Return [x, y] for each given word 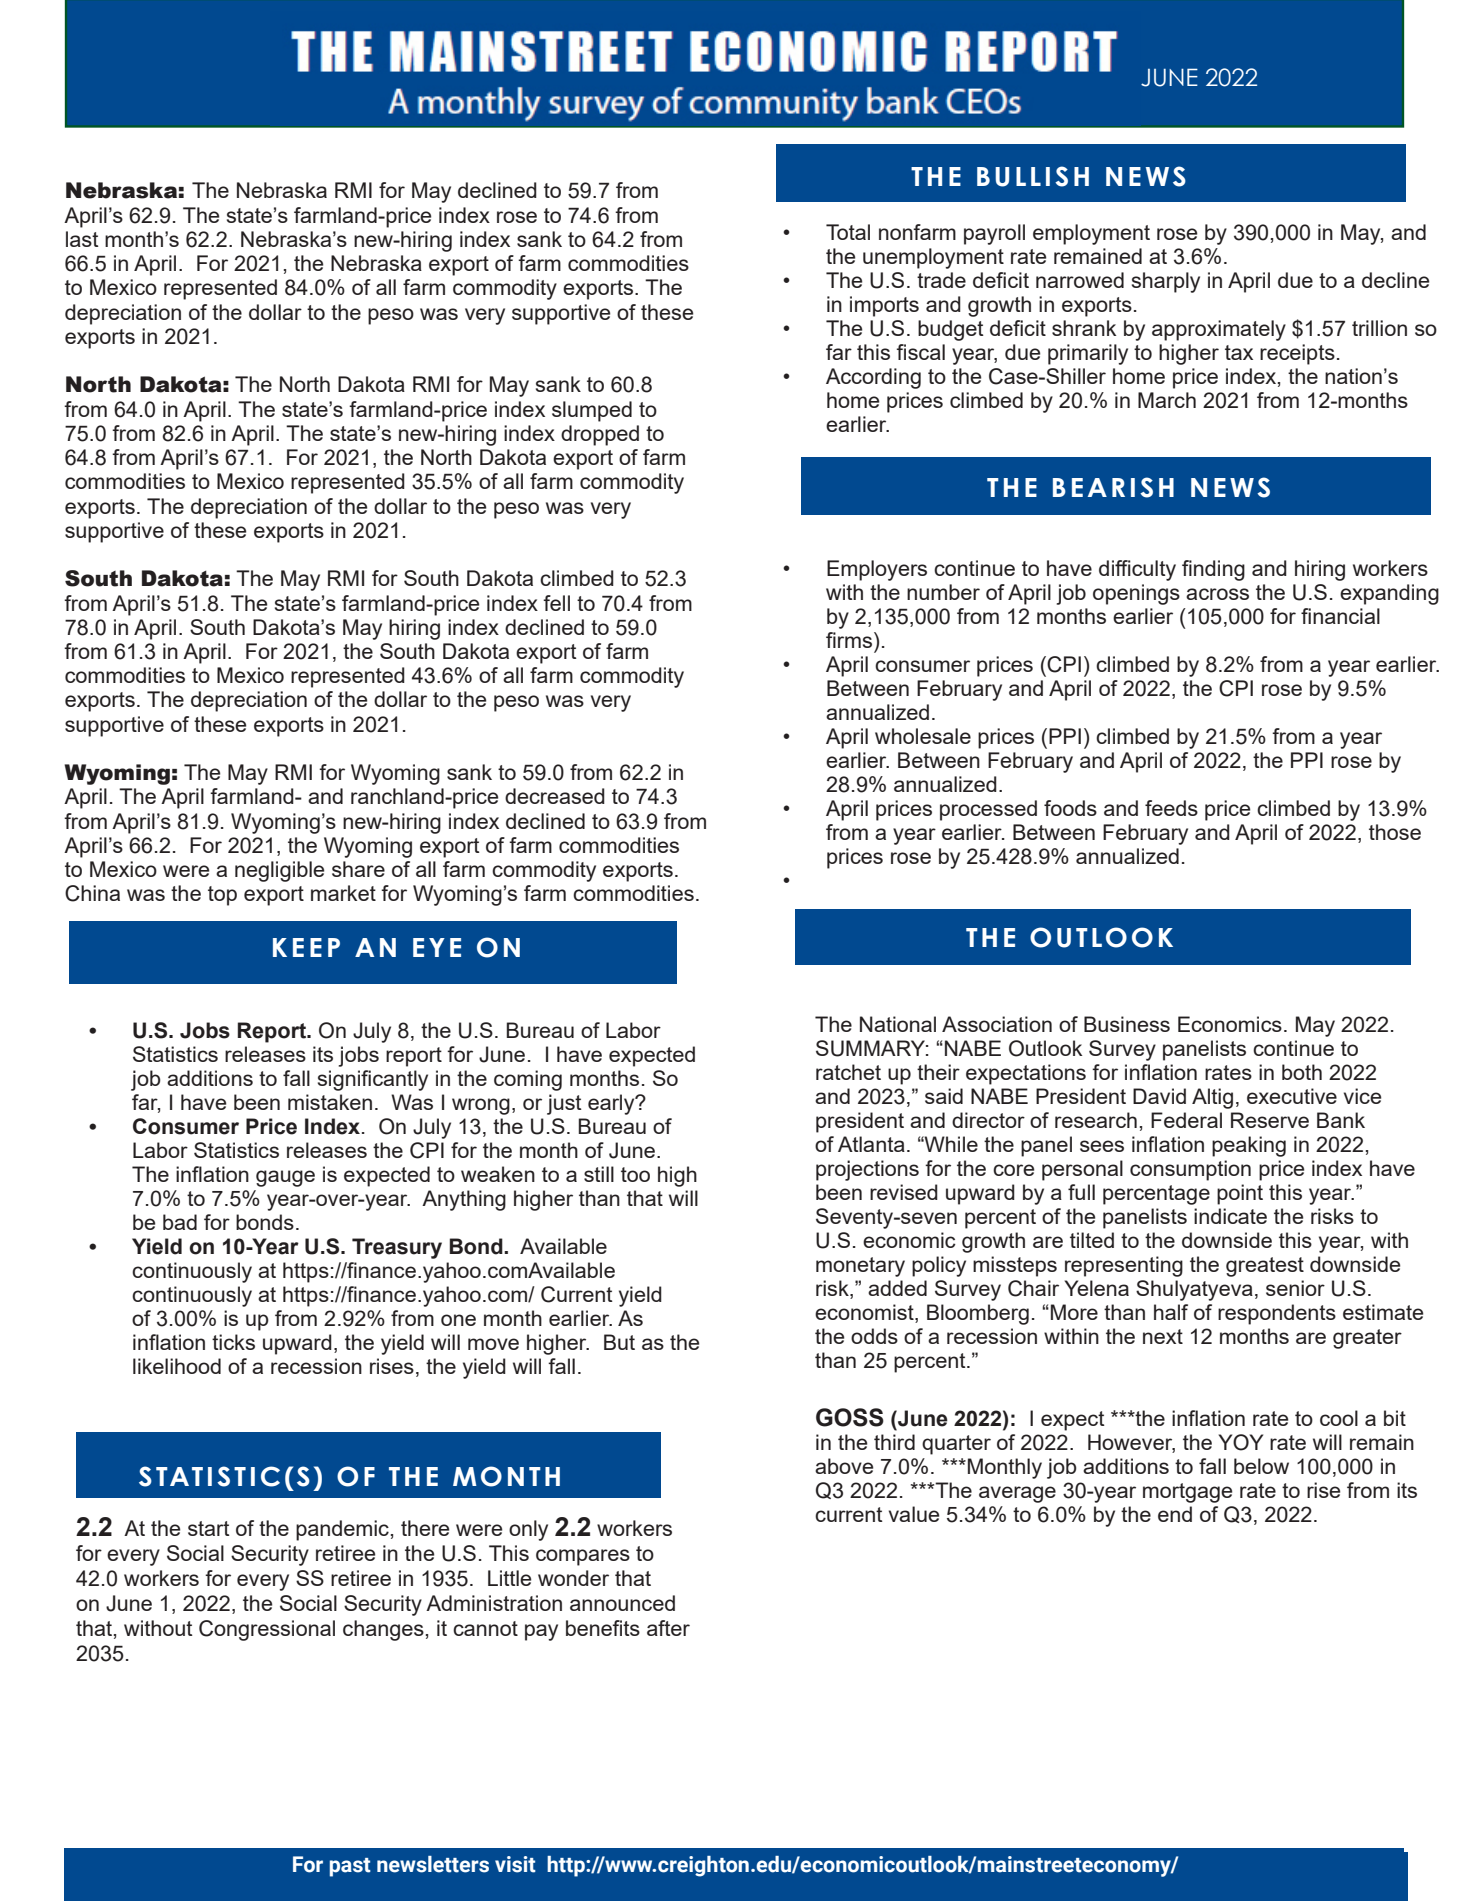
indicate [1230, 1216]
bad [180, 1222]
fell [556, 603]
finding [1213, 570]
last [82, 239]
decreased [555, 796]
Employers [877, 570]
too [635, 1174]
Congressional [267, 1630]
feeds [1171, 808]
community [760, 101]
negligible [279, 871]
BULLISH [1033, 176]
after [668, 1628]
